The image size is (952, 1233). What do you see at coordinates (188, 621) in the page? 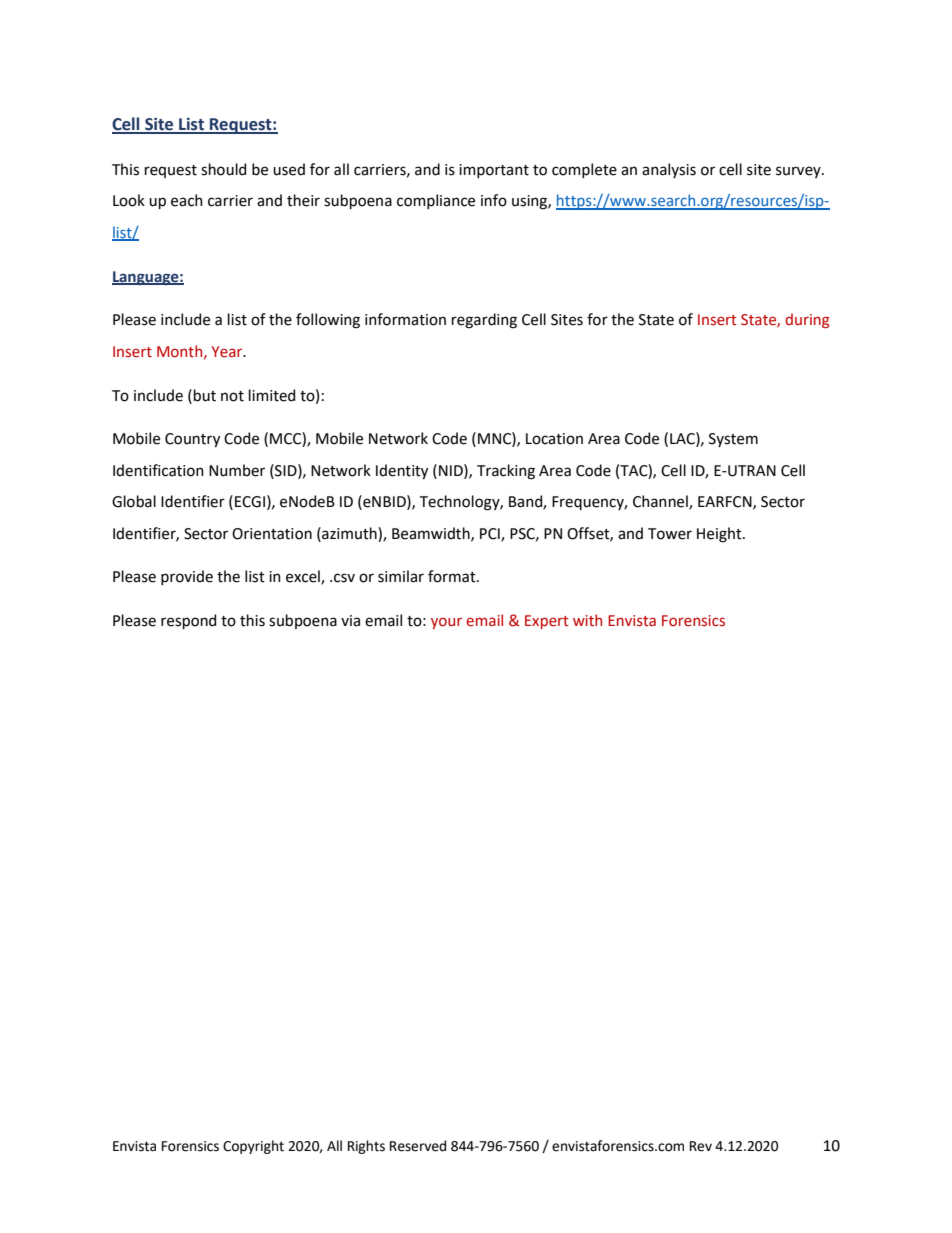
I see `respond` at bounding box center [188, 621].
